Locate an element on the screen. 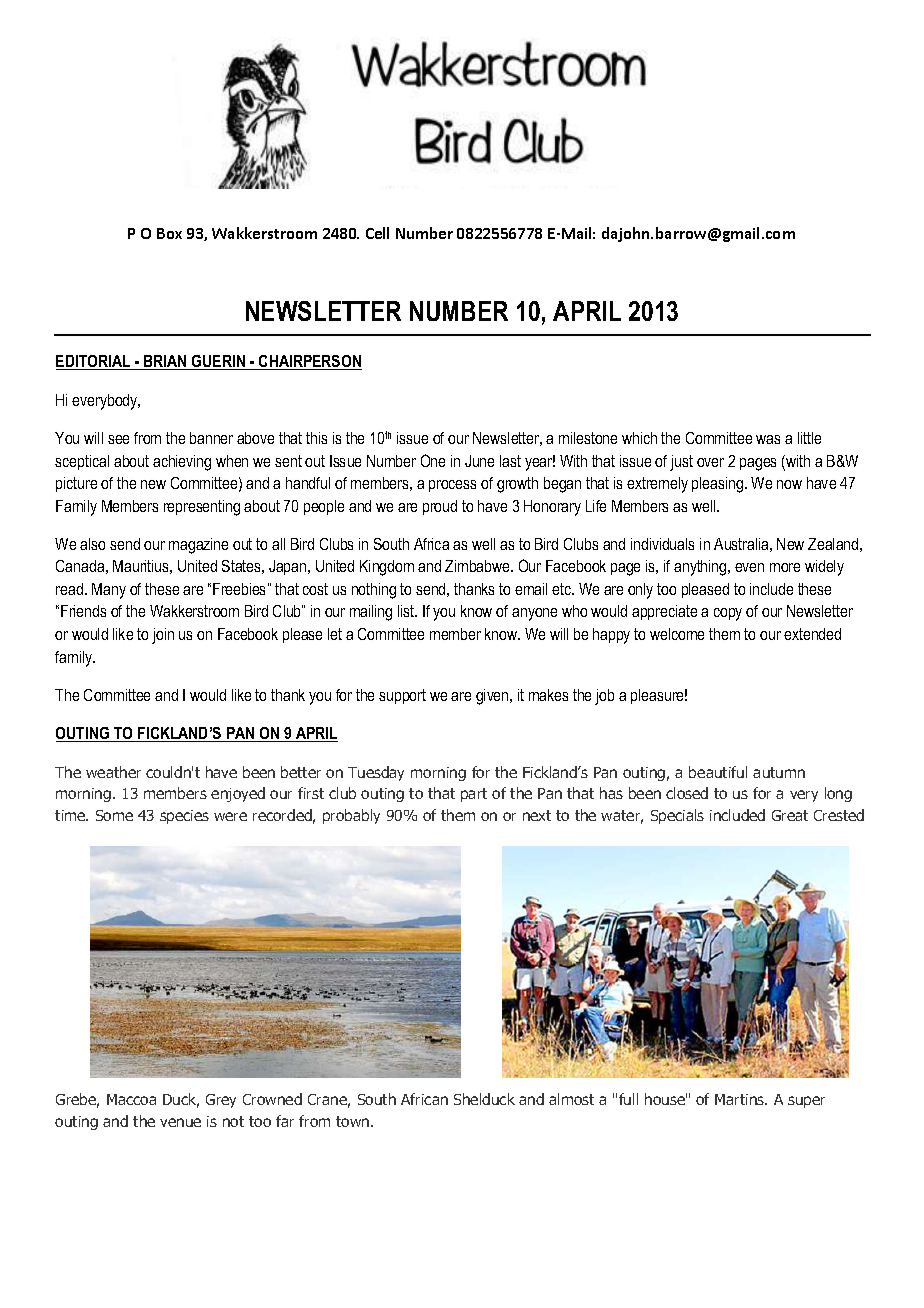 Image resolution: width=924 pixels, height=1308 pixels. Cell is located at coordinates (377, 233).
